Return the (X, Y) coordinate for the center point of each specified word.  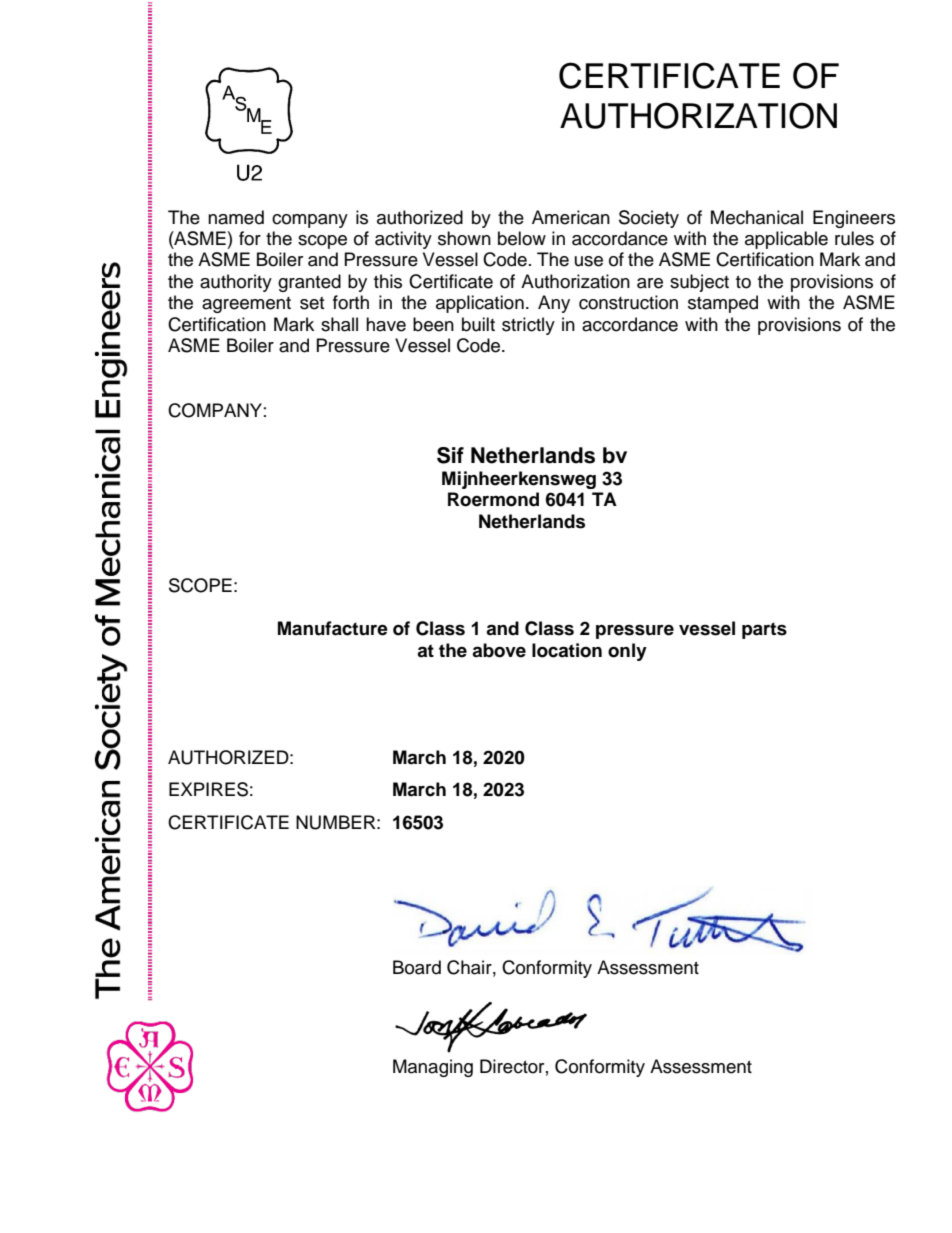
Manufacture (333, 628)
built (478, 324)
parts (764, 630)
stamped (723, 304)
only (627, 652)
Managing (433, 1068)
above (499, 650)
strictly (528, 326)
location (567, 650)
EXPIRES (208, 789)
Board (417, 967)
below (522, 238)
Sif (450, 455)
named (236, 217)
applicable (786, 240)
